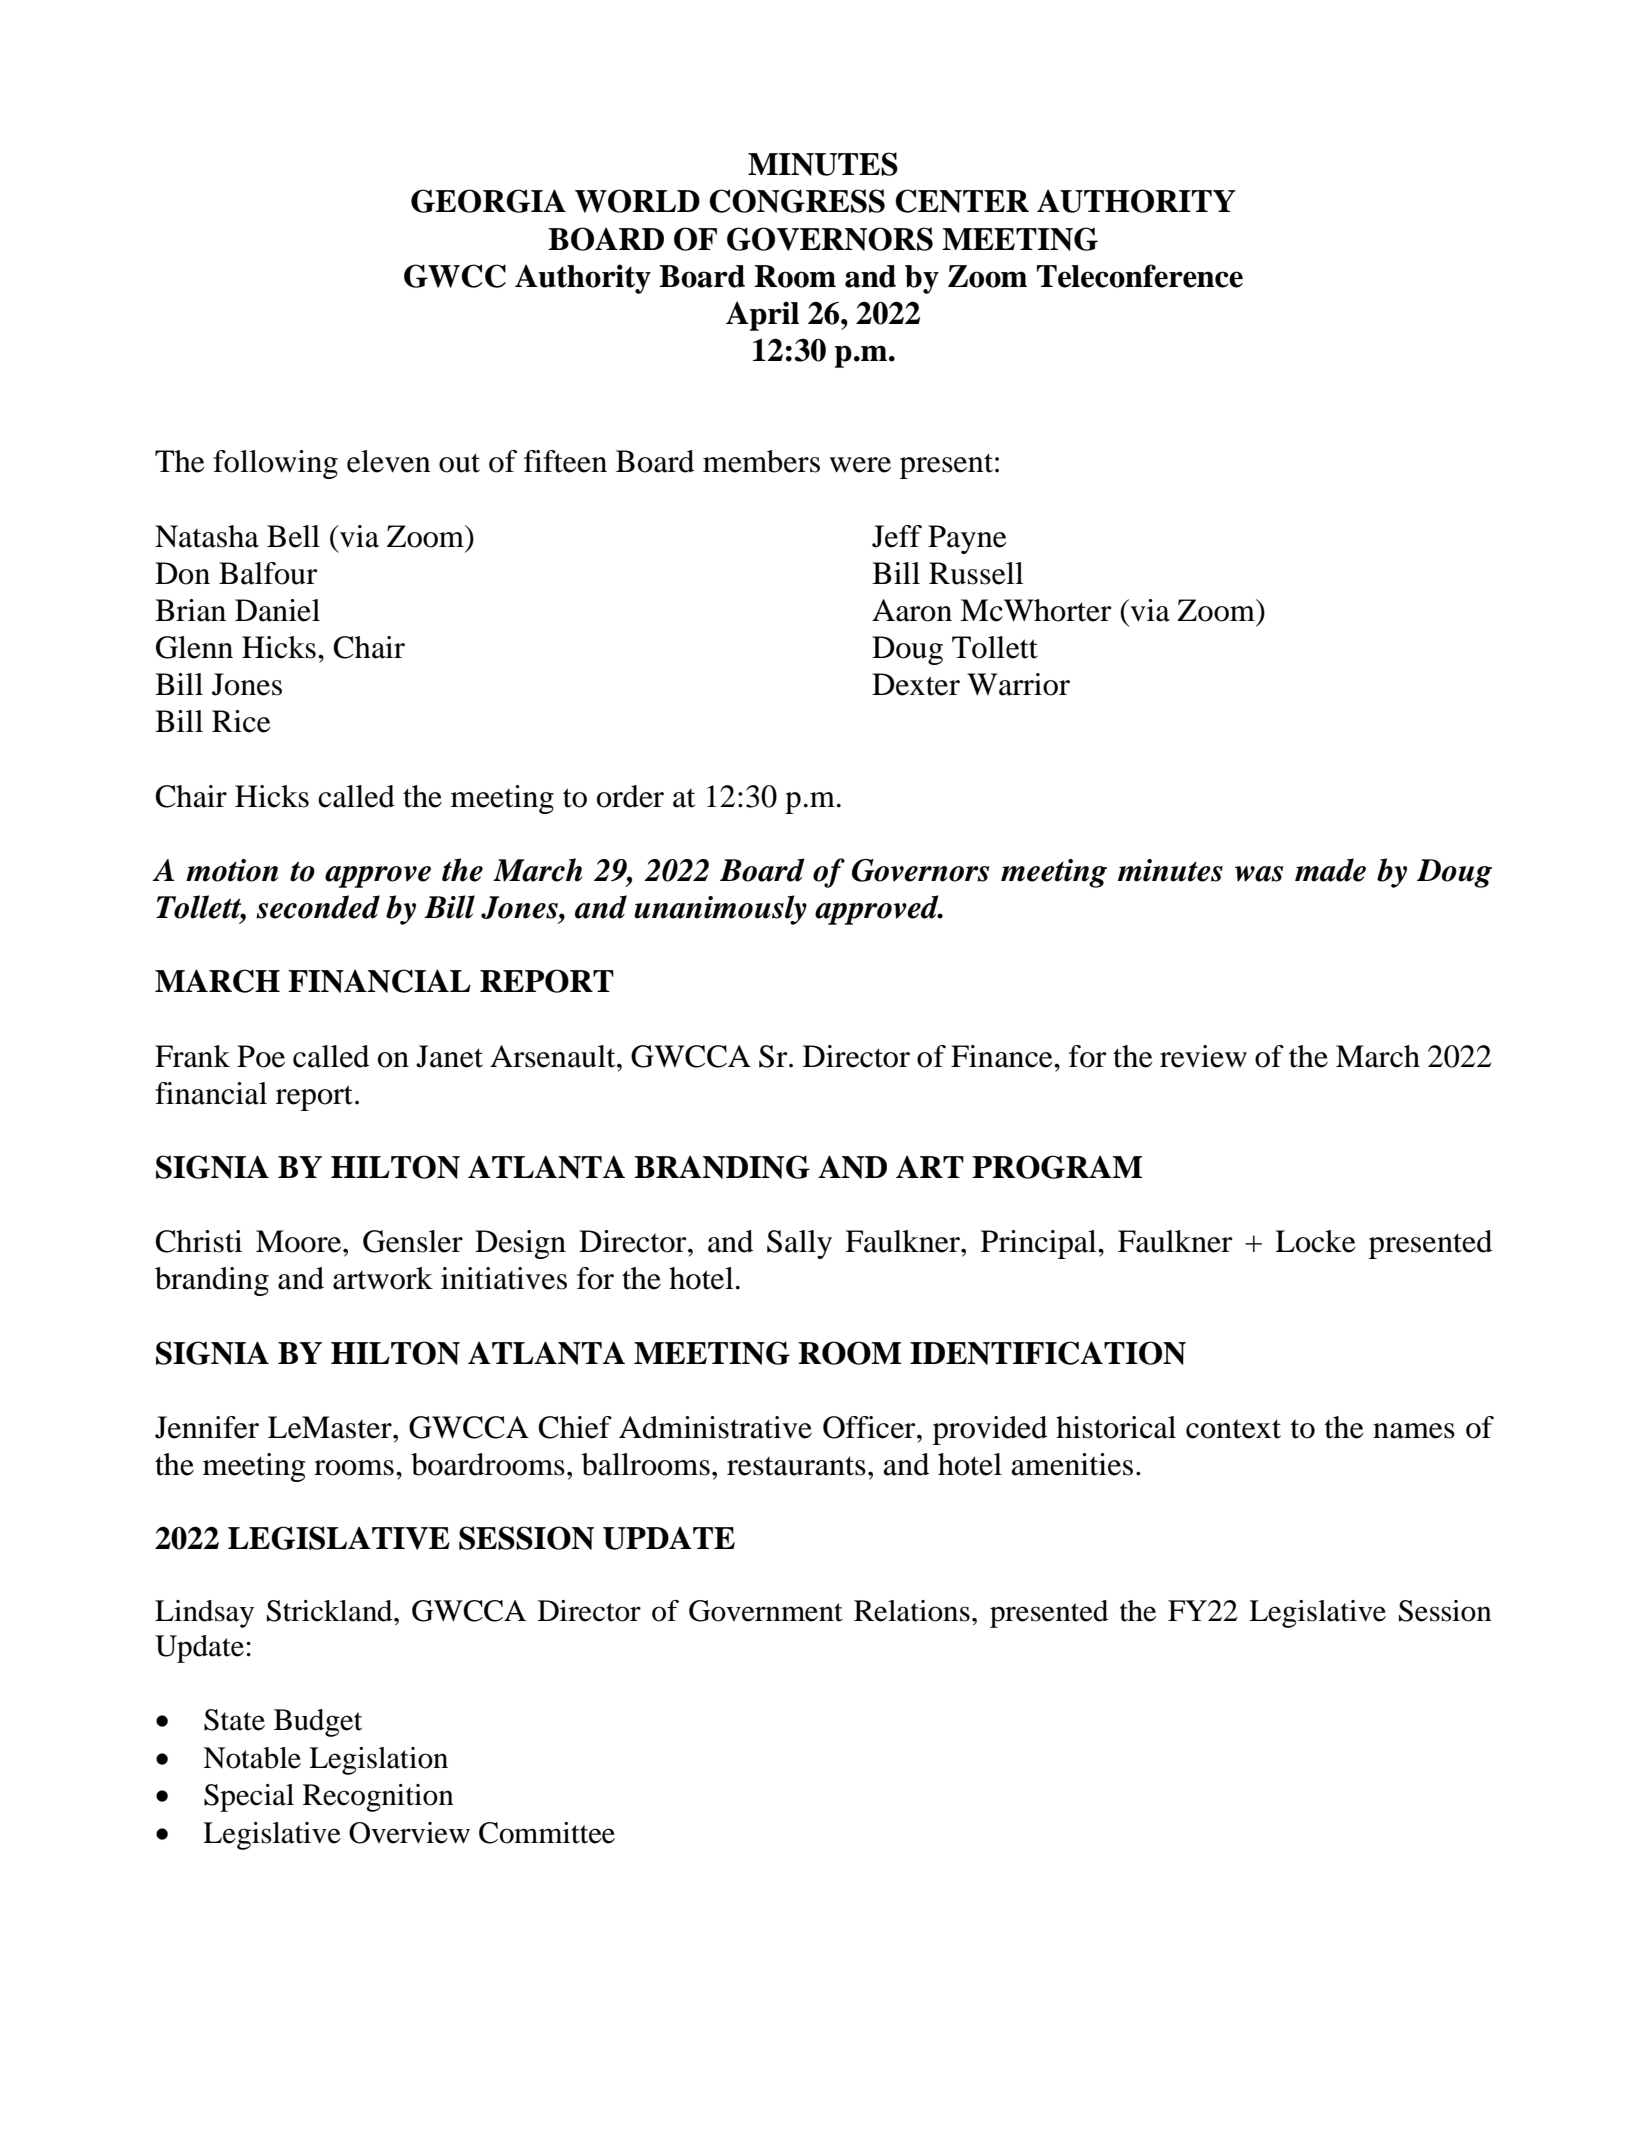 The image size is (1647, 2131). Describe the element at coordinates (378, 1798) in the document. I see `Recognition` at that location.
